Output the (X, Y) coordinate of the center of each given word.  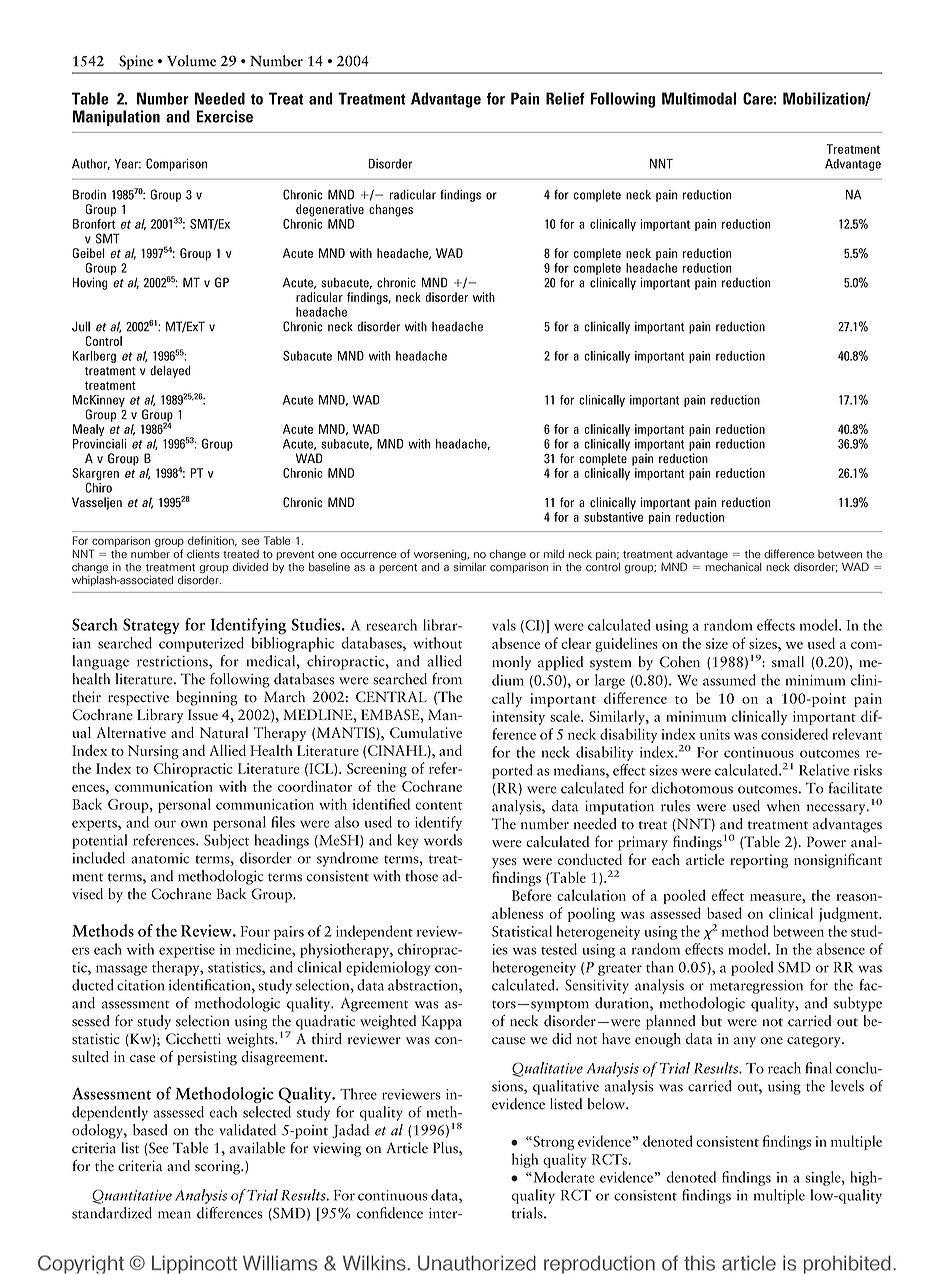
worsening (441, 555)
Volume (191, 61)
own (194, 824)
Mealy (88, 430)
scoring (218, 1167)
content (438, 806)
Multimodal (699, 98)
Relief (565, 98)
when (783, 806)
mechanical (734, 566)
